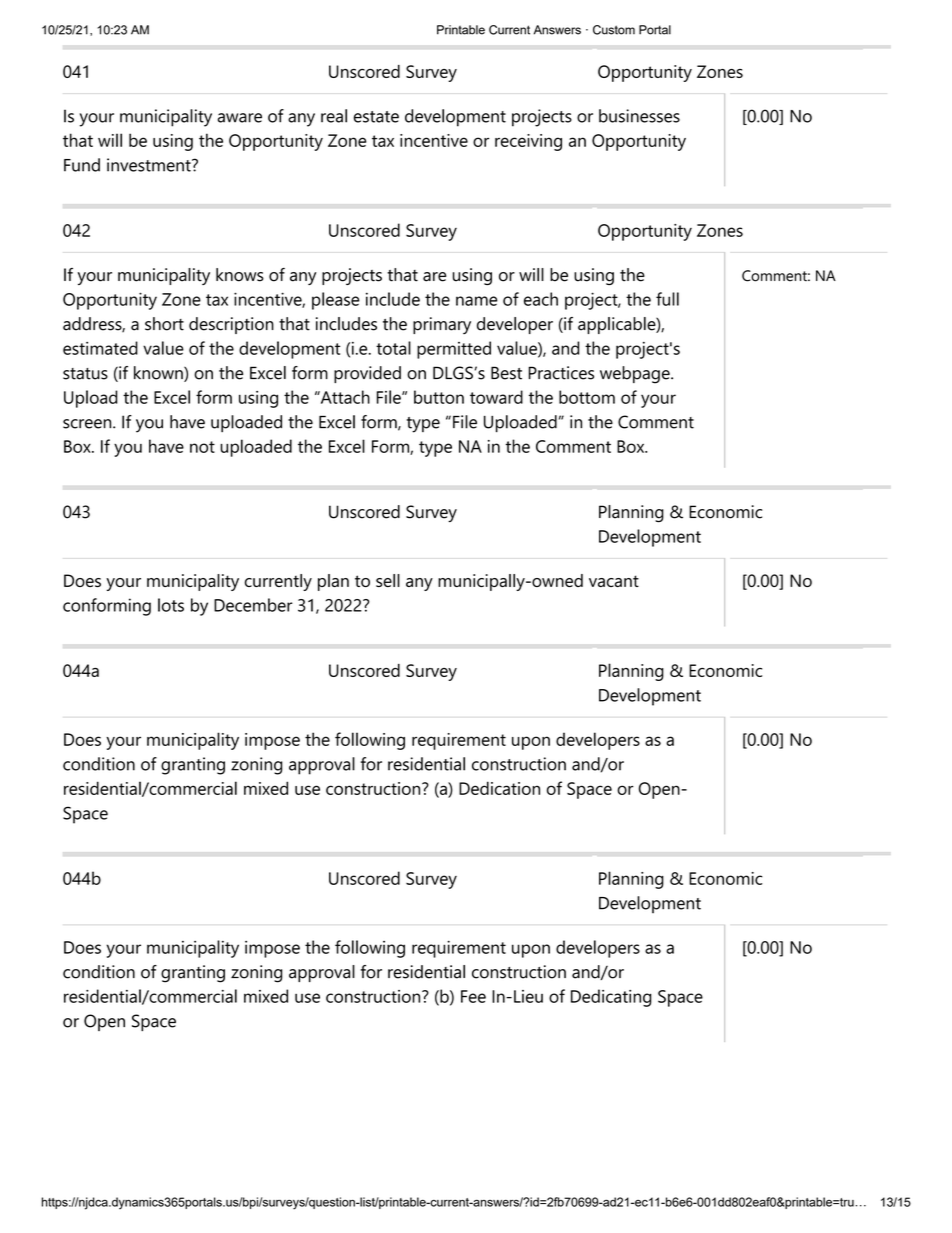  I want to click on lots, so click(171, 605).
